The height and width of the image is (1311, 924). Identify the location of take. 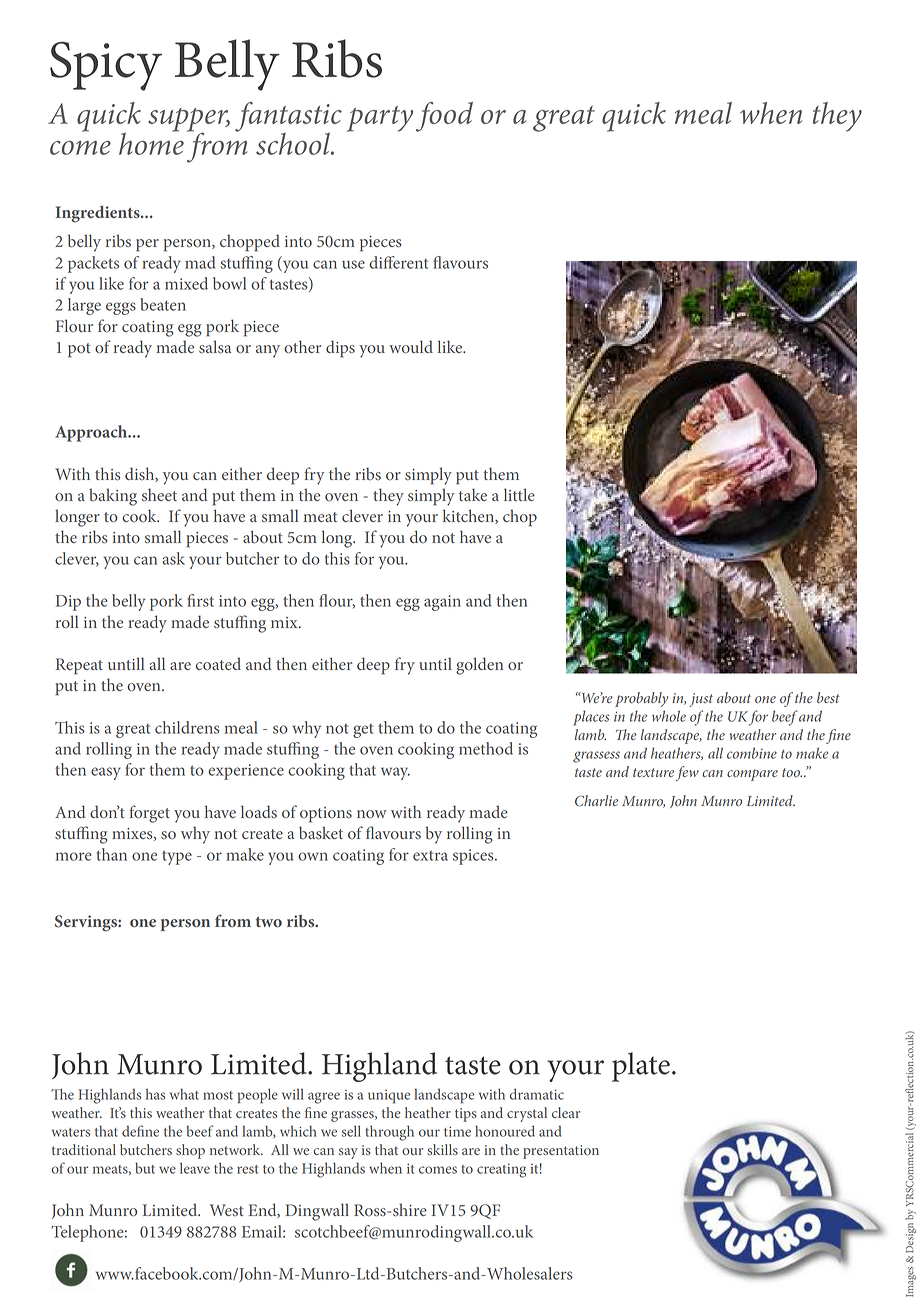
(473, 494).
